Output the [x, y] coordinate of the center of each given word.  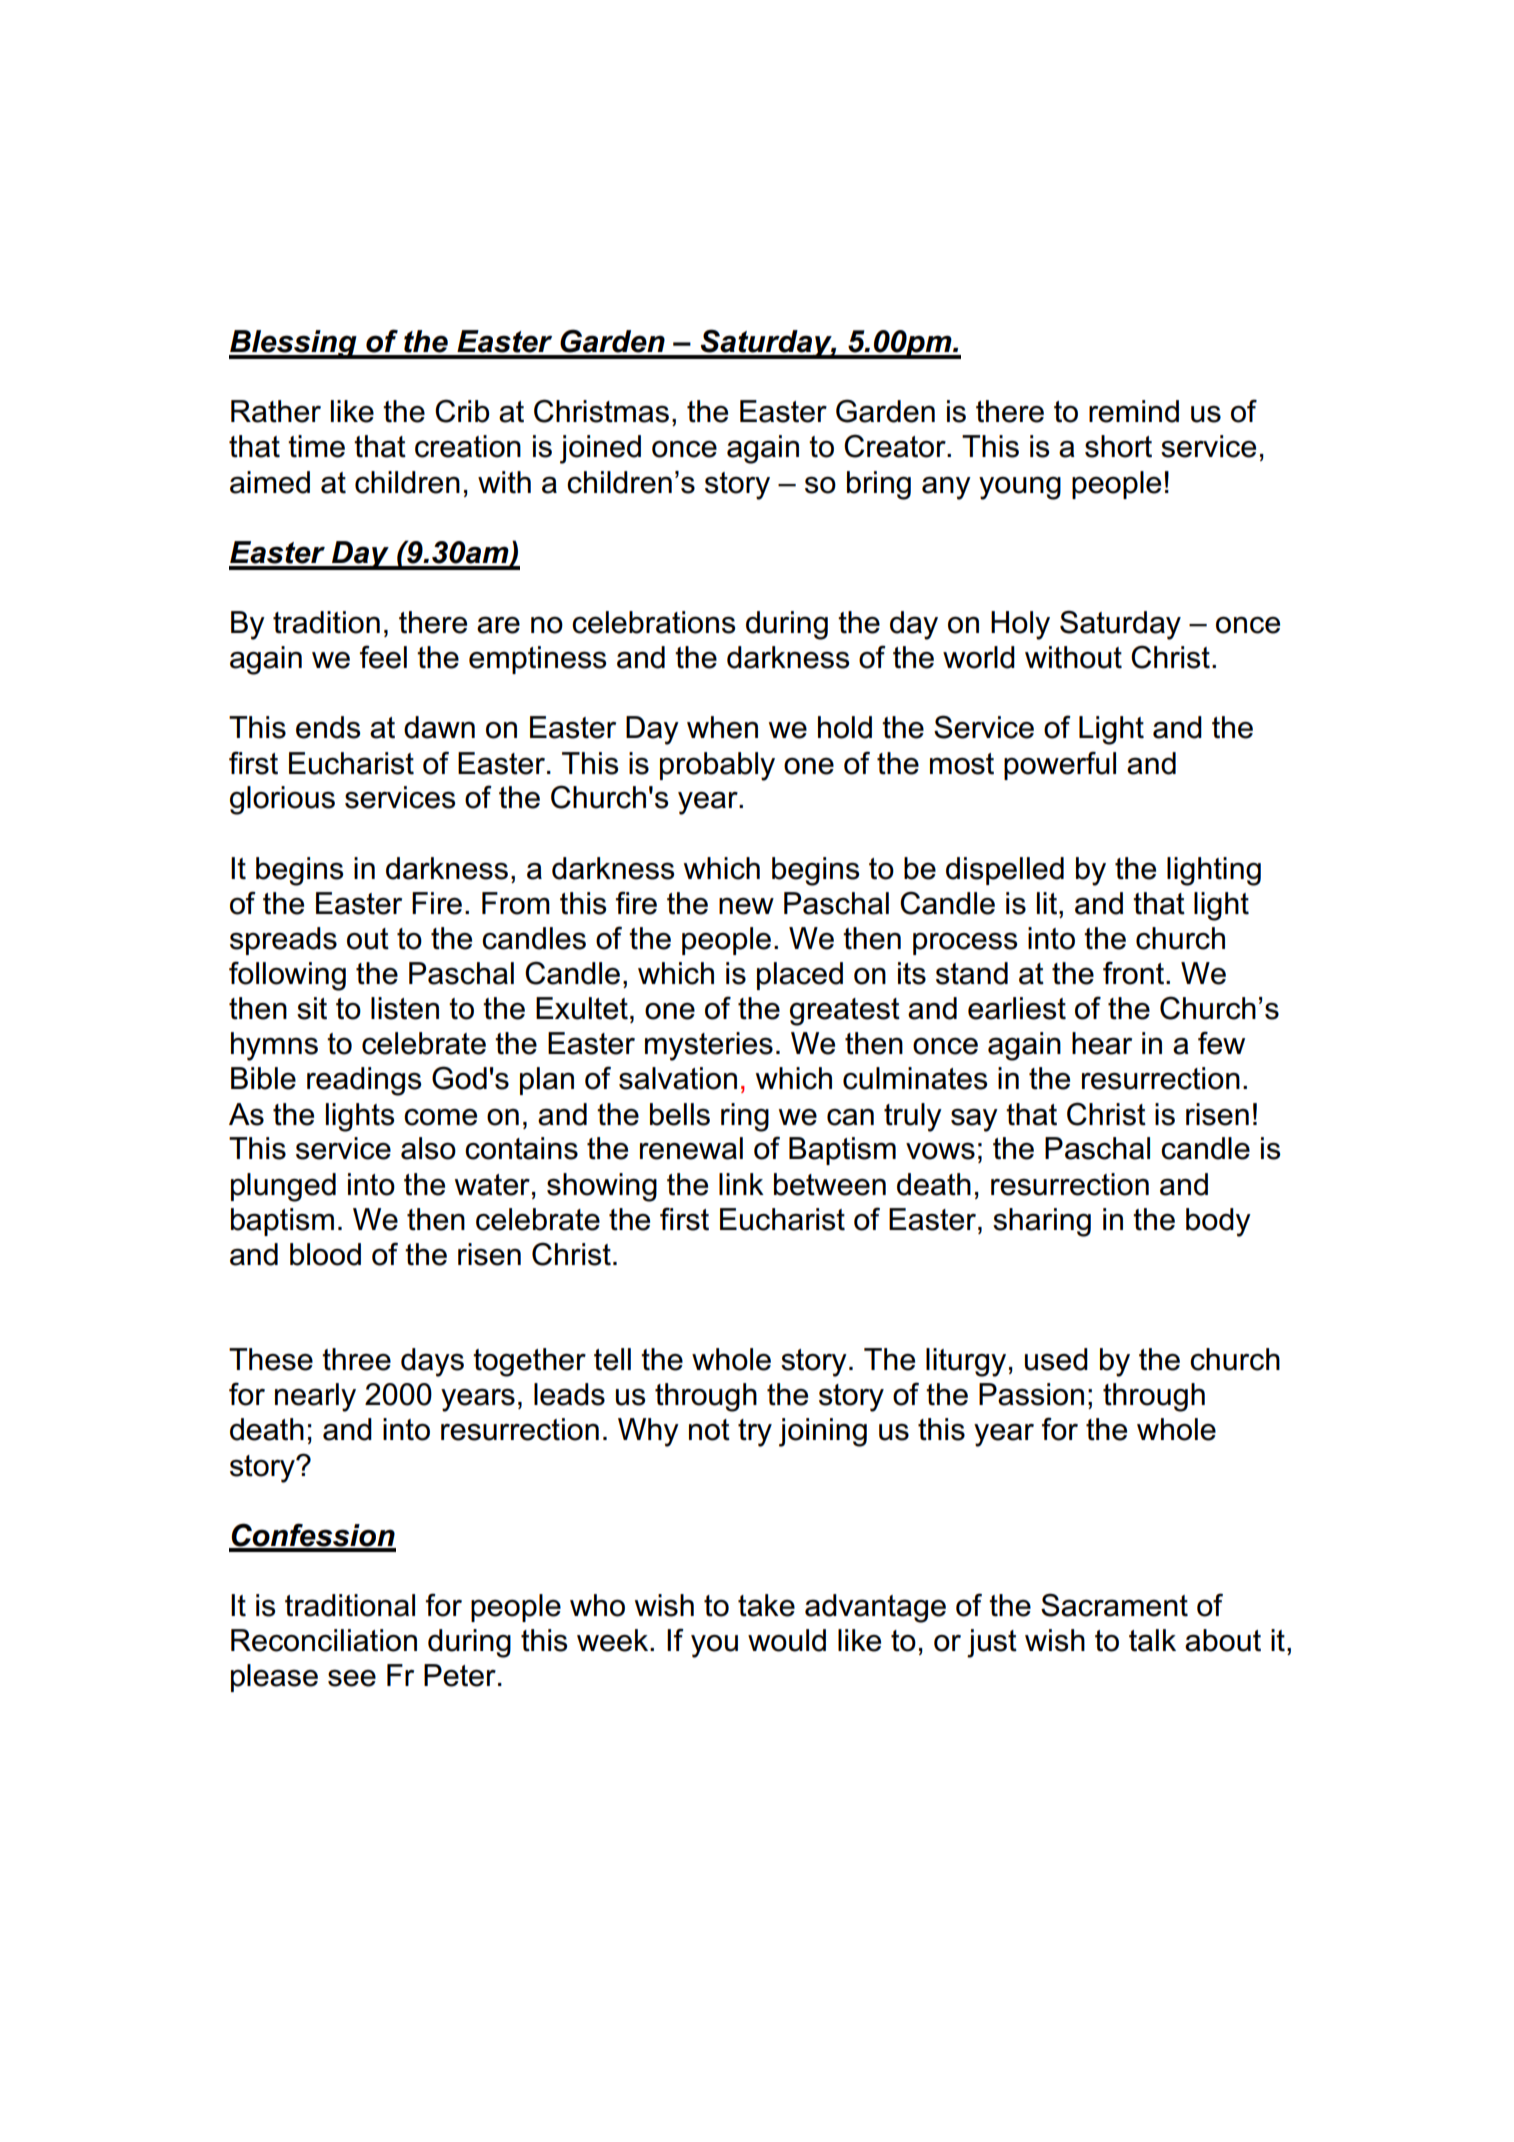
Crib [462, 411]
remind [1134, 411]
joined [600, 449]
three [356, 1359]
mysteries [709, 1046]
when [722, 727]
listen [405, 1008]
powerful [1060, 765]
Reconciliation [324, 1640]
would [787, 1640]
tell [612, 1359]
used [1056, 1359]
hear [1102, 1043]
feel [383, 657]
